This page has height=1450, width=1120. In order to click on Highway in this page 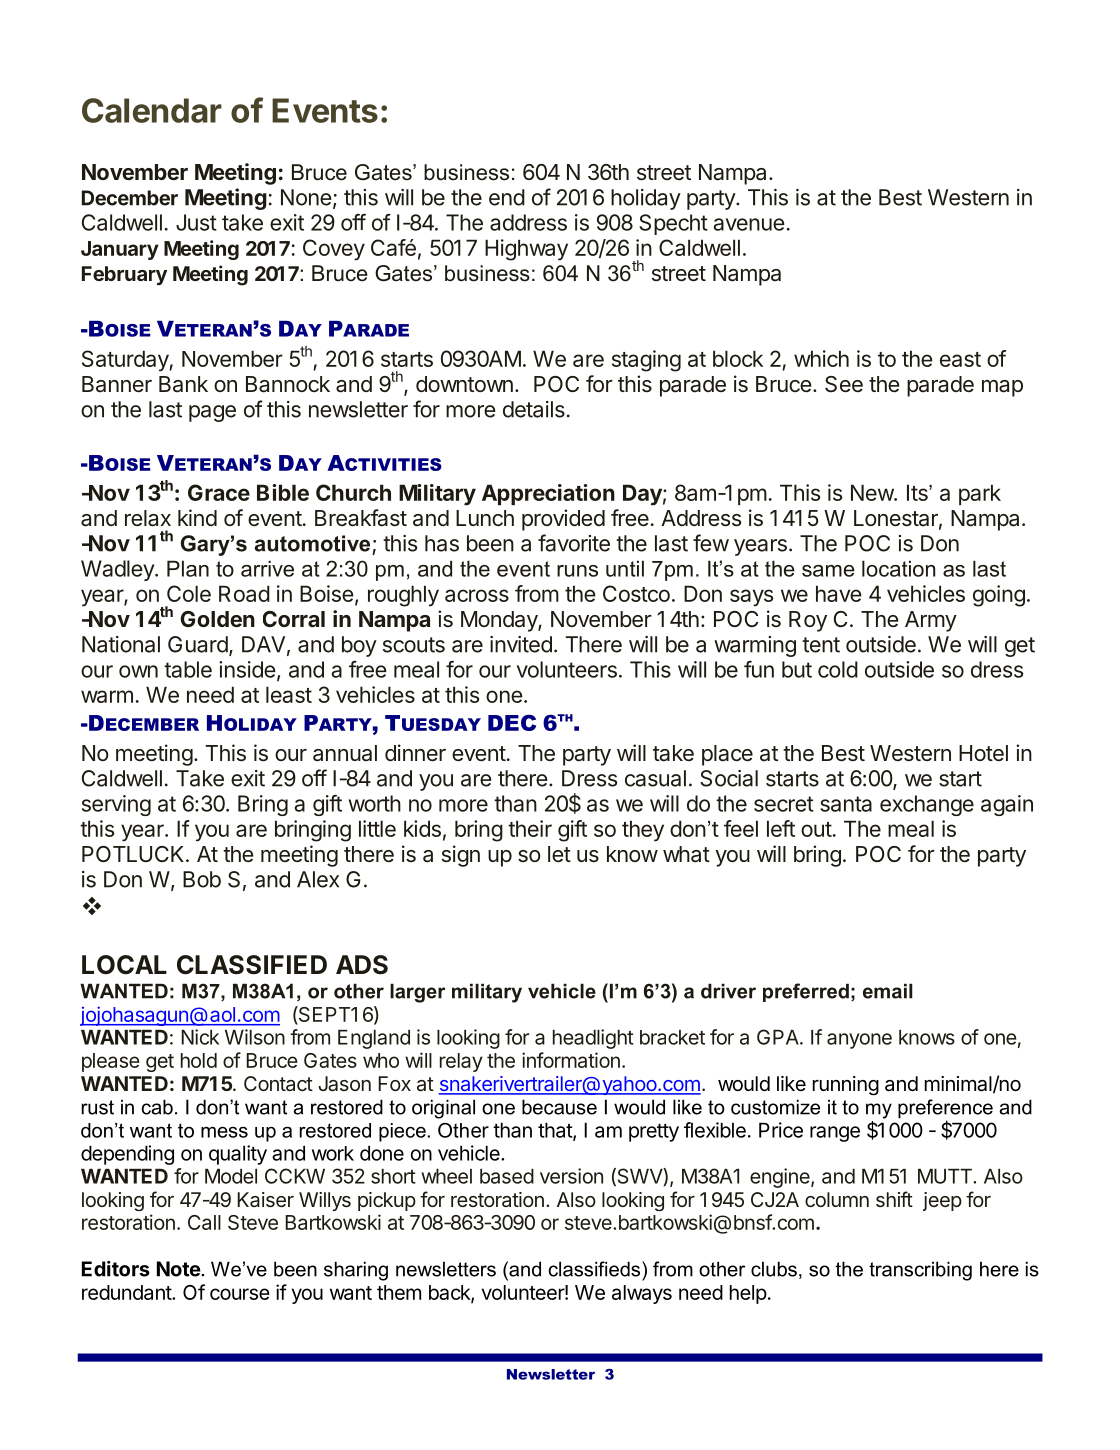, I will do `click(526, 250)`.
